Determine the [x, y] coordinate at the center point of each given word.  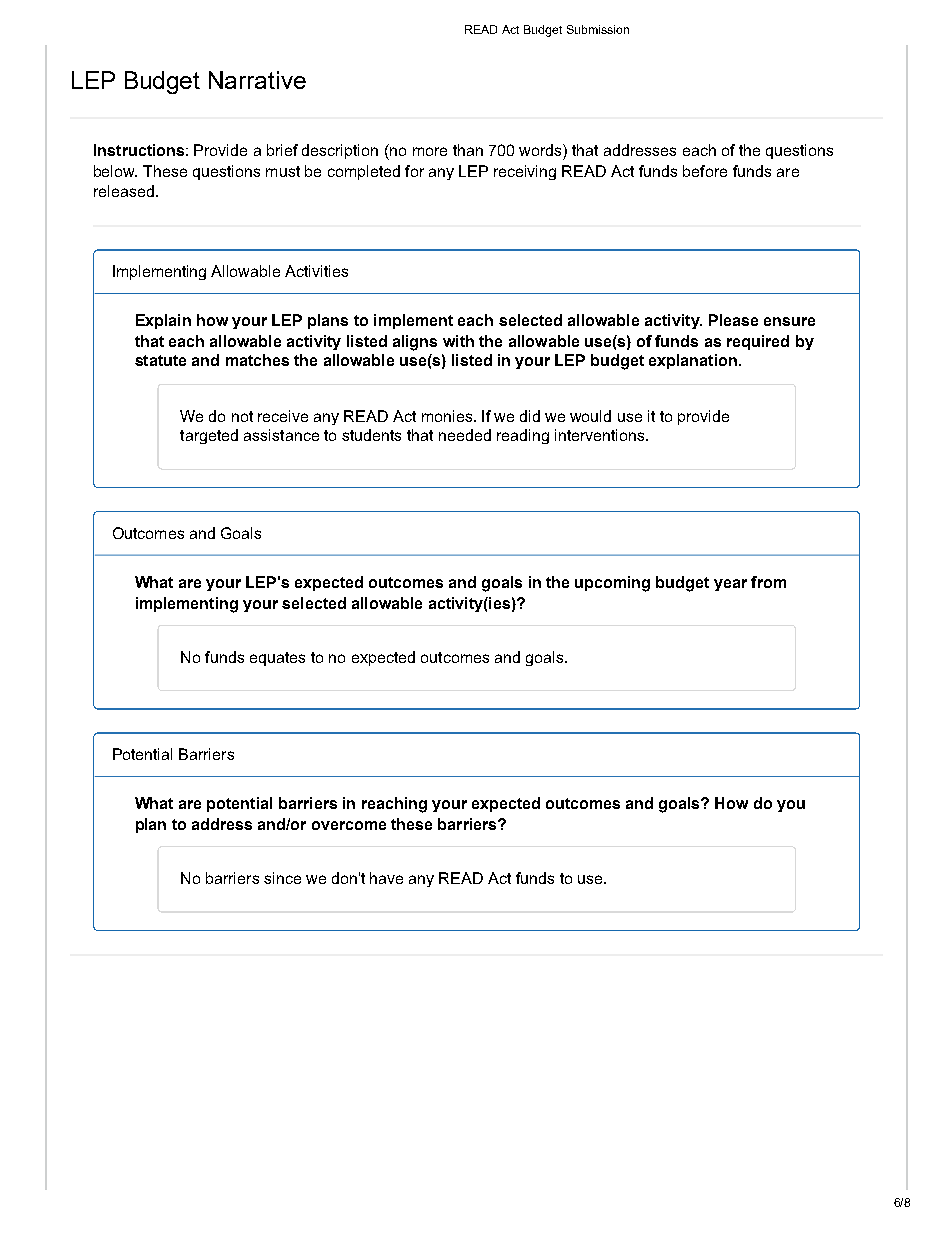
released [124, 191]
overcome [349, 825]
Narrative [257, 80]
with [458, 341]
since [282, 878]
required [758, 342]
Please [733, 320]
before [705, 171]
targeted [209, 436]
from [768, 582]
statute [160, 360]
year [730, 585]
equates [277, 659]
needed [465, 435]
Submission [598, 29]
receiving [525, 172]
